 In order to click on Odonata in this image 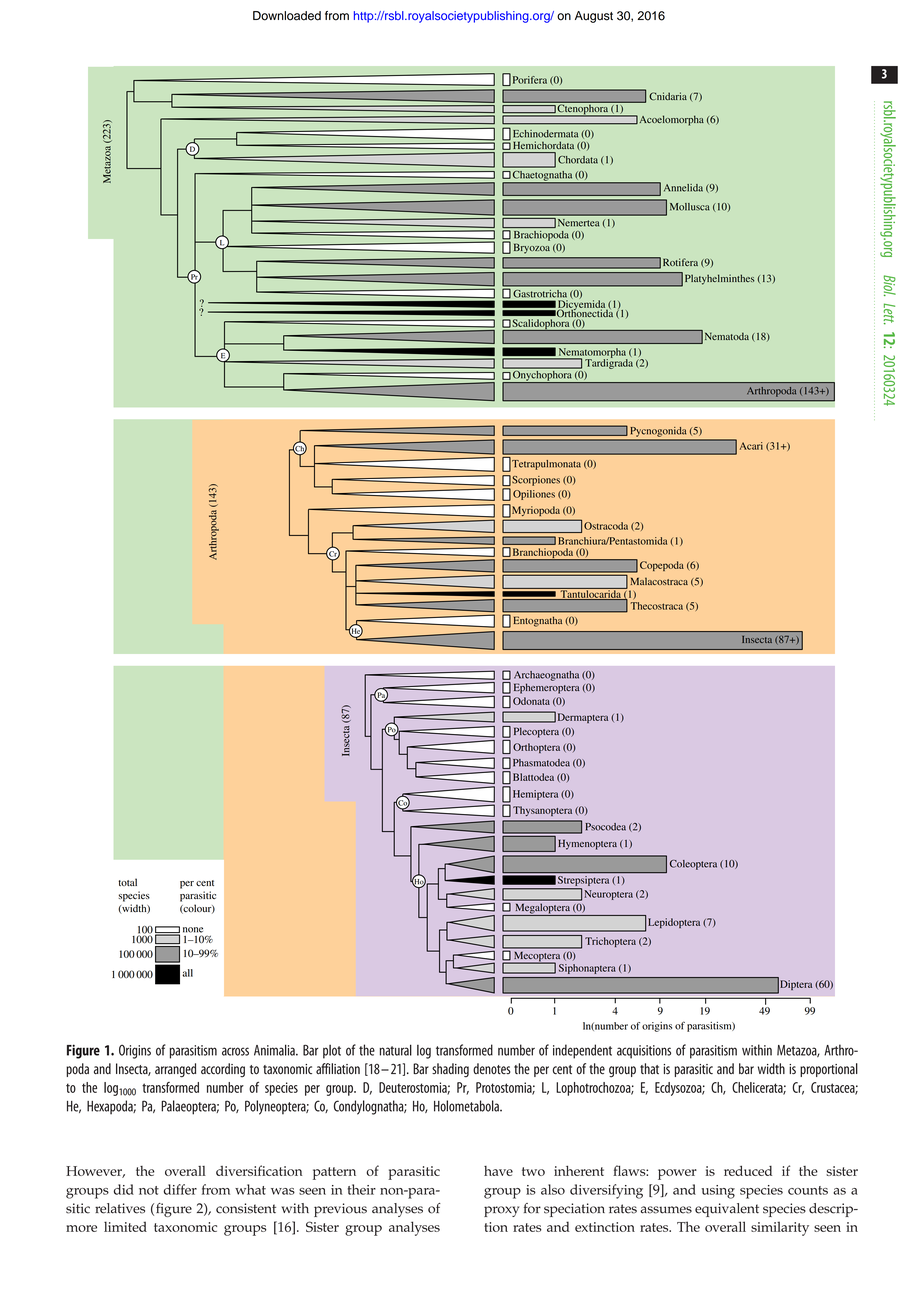, I will do `click(531, 701)`.
